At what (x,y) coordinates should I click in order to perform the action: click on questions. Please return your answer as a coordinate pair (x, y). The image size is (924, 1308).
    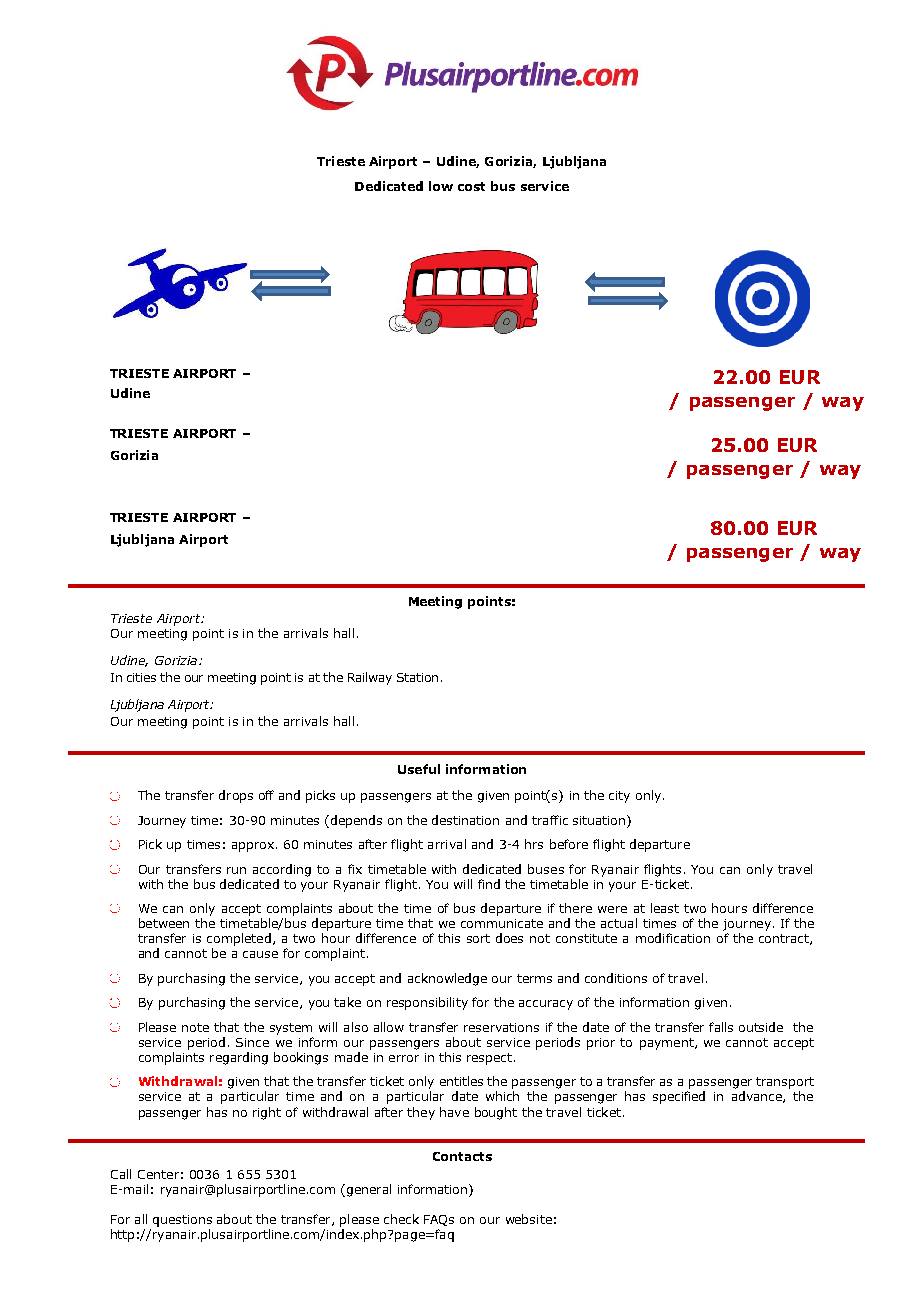
    Looking at the image, I should click on (182, 1221).
